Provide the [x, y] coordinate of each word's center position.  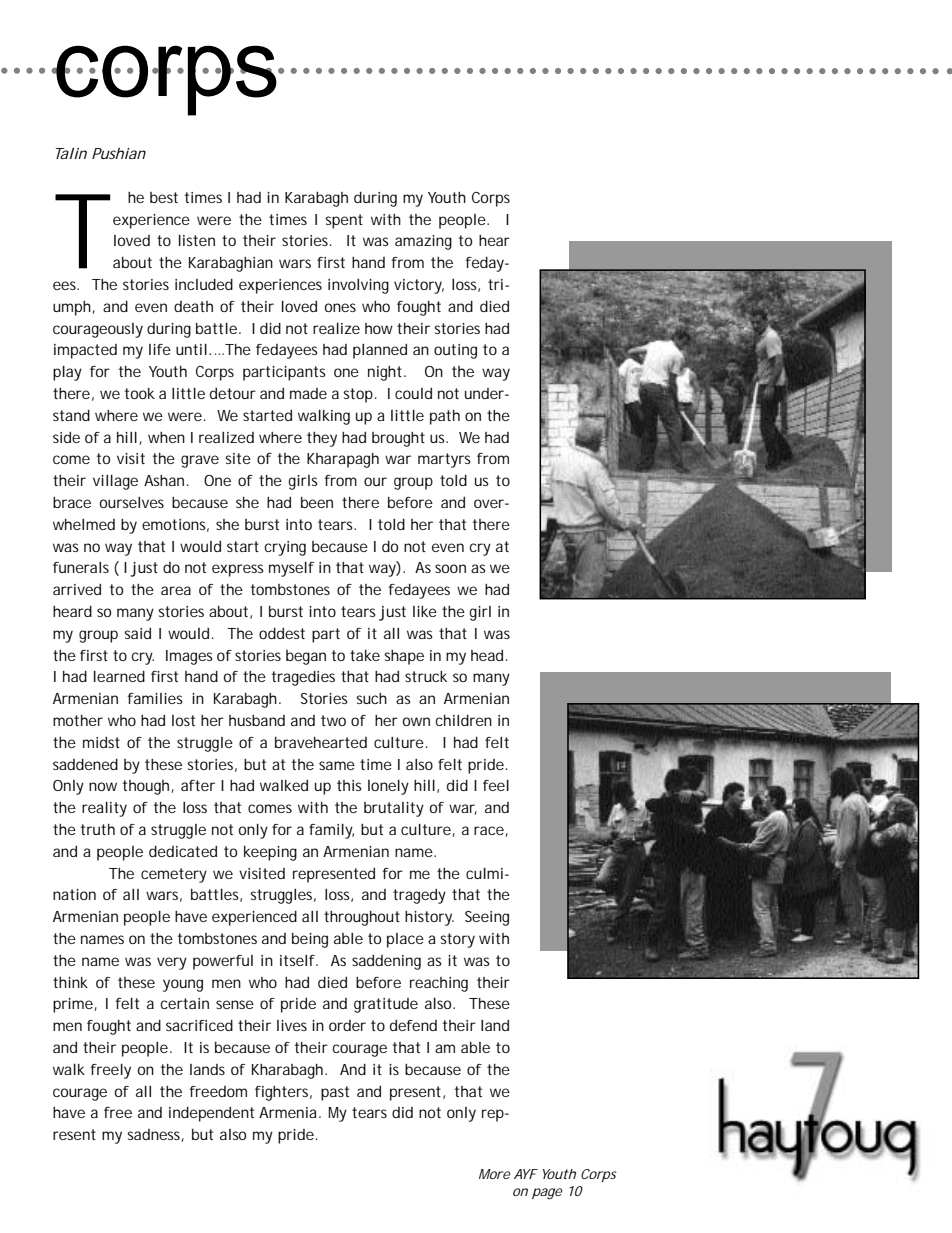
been [317, 502]
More [495, 1174]
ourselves [132, 502]
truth [98, 829]
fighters [283, 1093]
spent [344, 221]
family [331, 831]
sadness [155, 1135]
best [164, 197]
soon [450, 568]
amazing [423, 242]
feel [496, 785]
